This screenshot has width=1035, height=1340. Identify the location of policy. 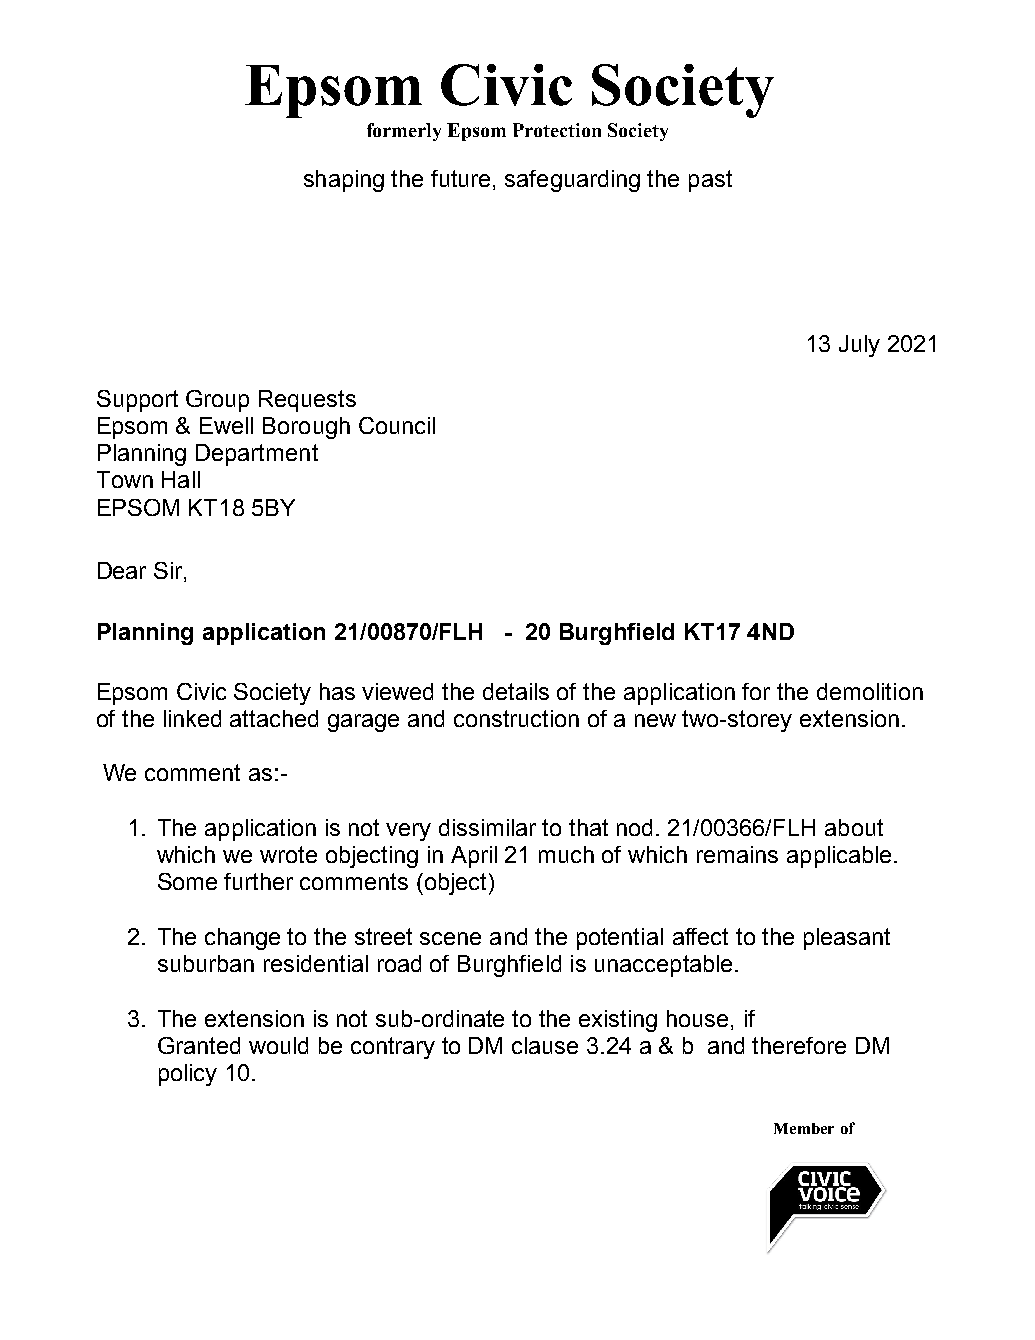
(188, 1075).
